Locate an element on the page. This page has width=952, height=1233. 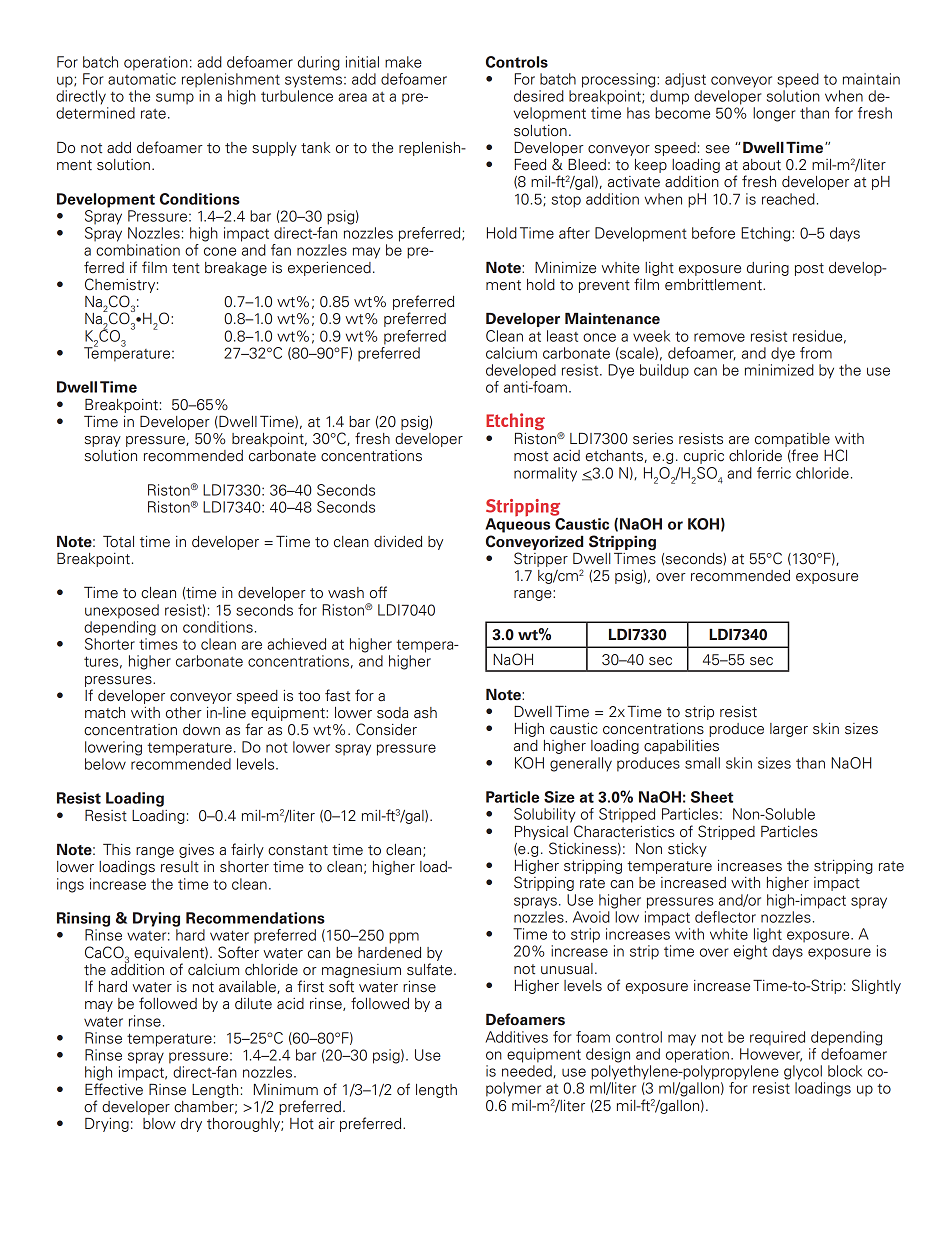
most is located at coordinates (531, 456).
